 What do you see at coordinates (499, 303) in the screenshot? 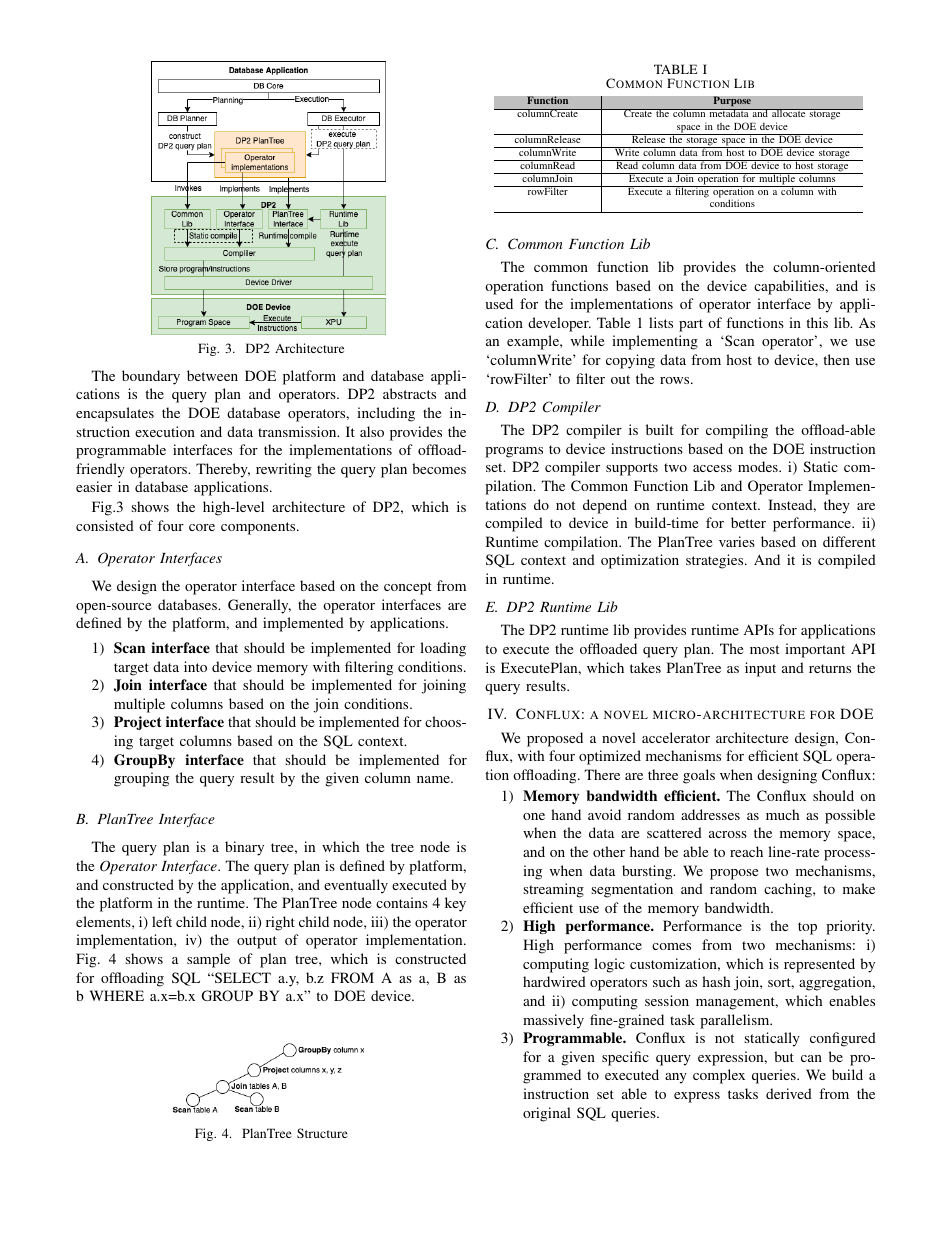
I see `used` at bounding box center [499, 303].
